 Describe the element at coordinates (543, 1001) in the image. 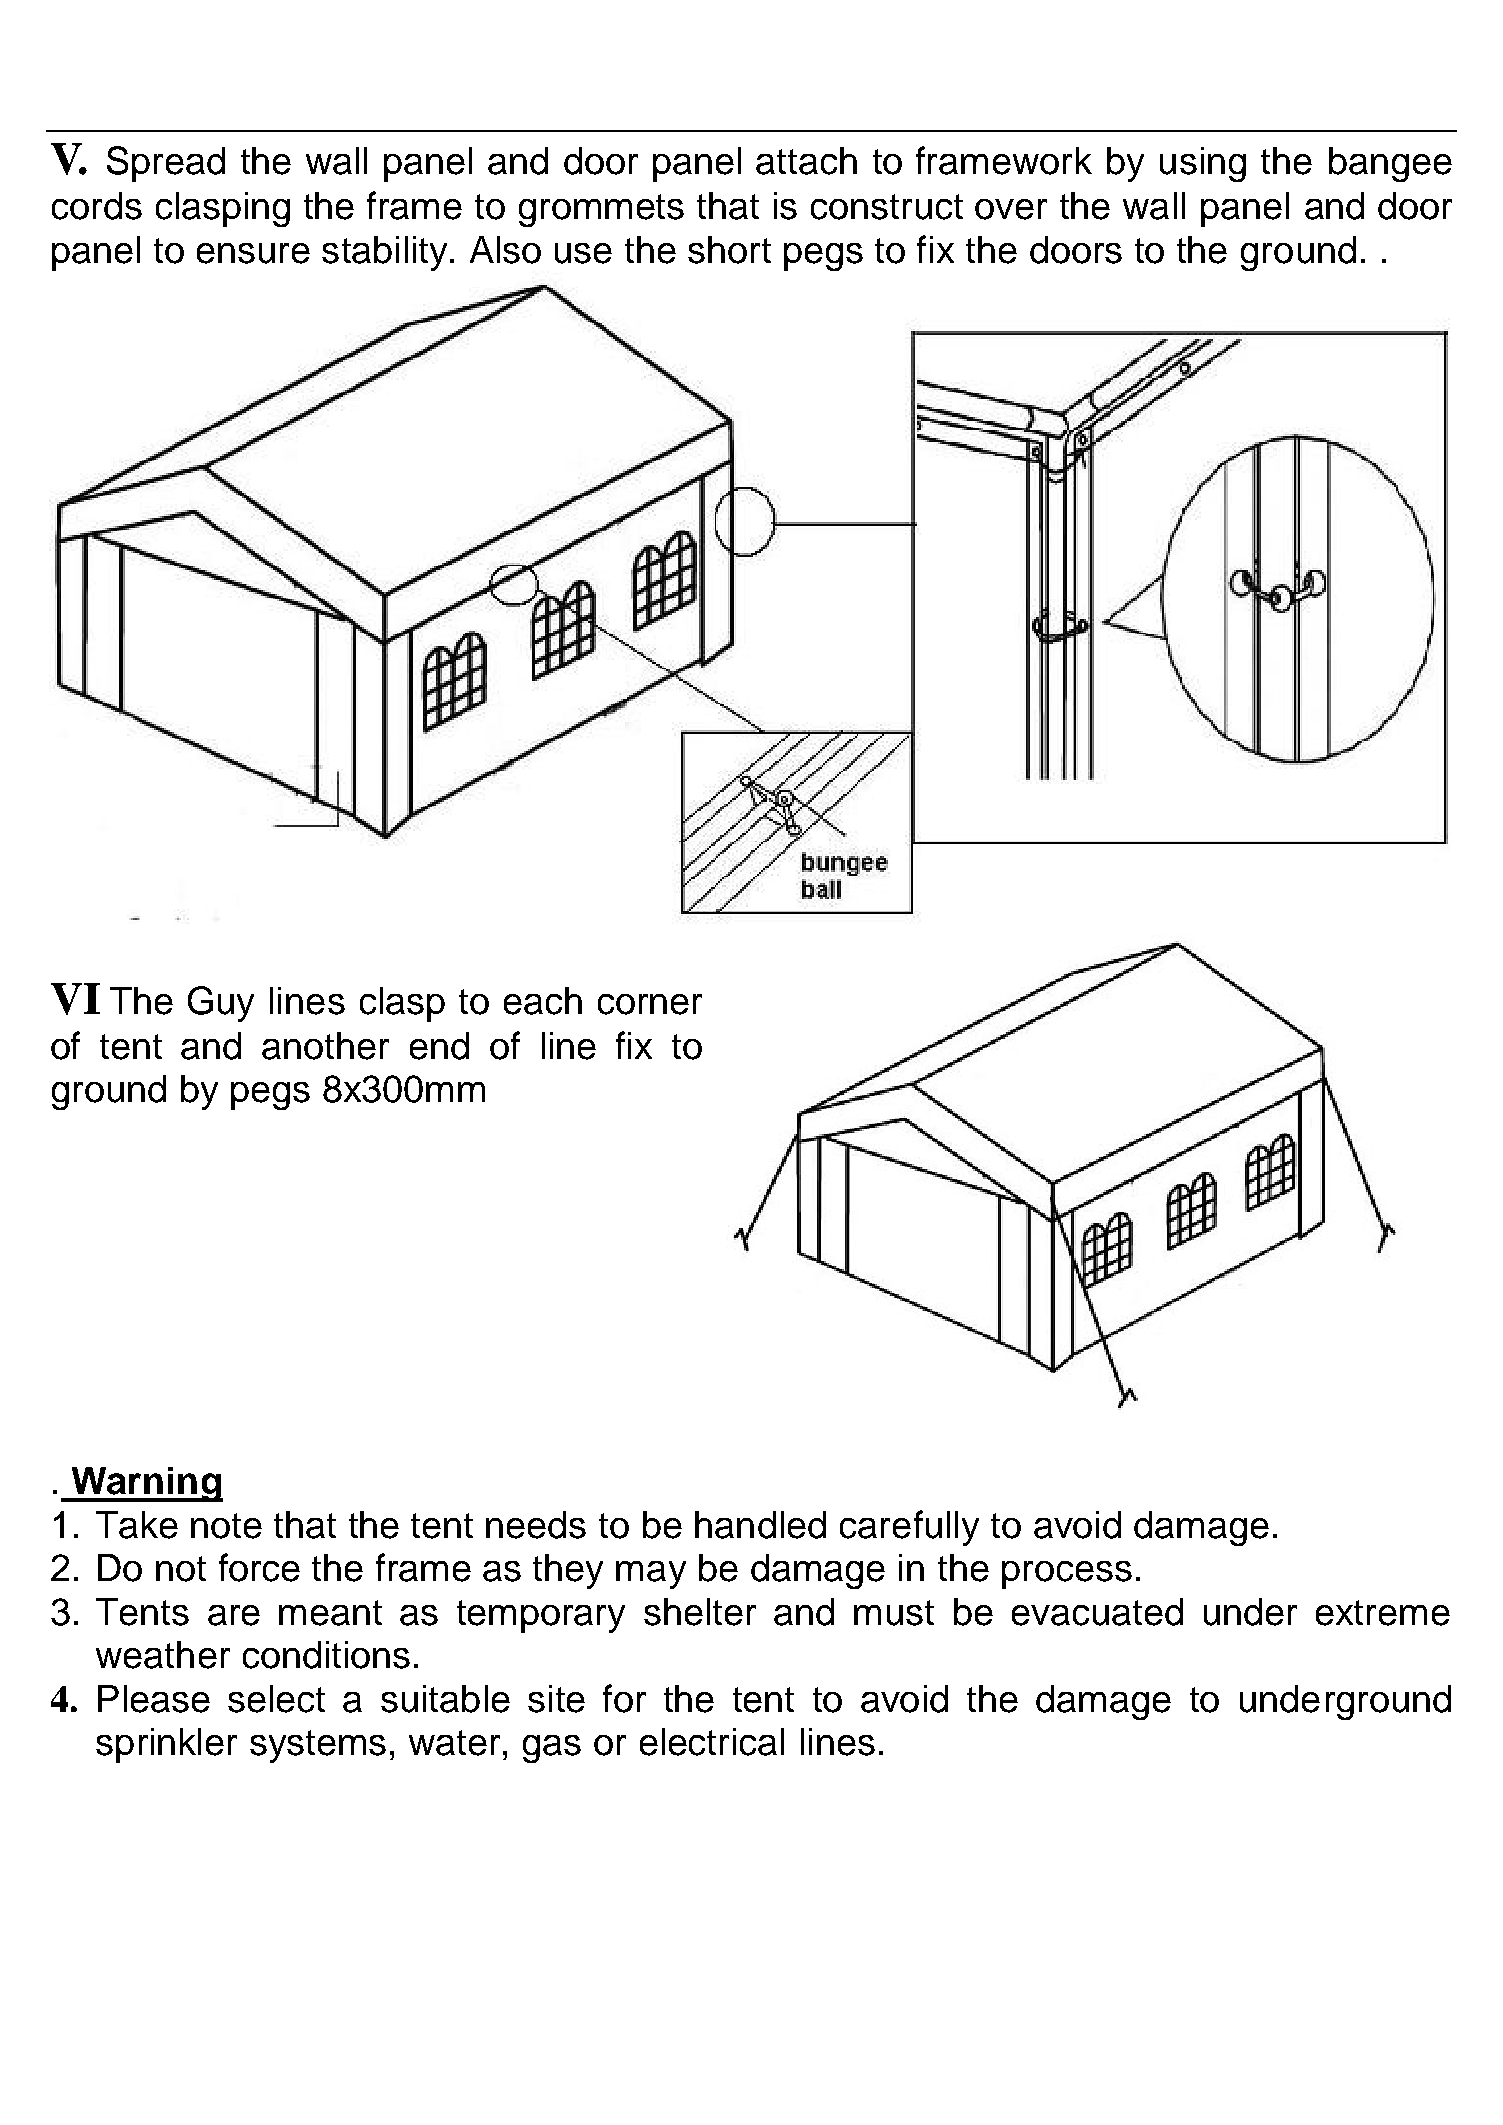

I see `each` at that location.
